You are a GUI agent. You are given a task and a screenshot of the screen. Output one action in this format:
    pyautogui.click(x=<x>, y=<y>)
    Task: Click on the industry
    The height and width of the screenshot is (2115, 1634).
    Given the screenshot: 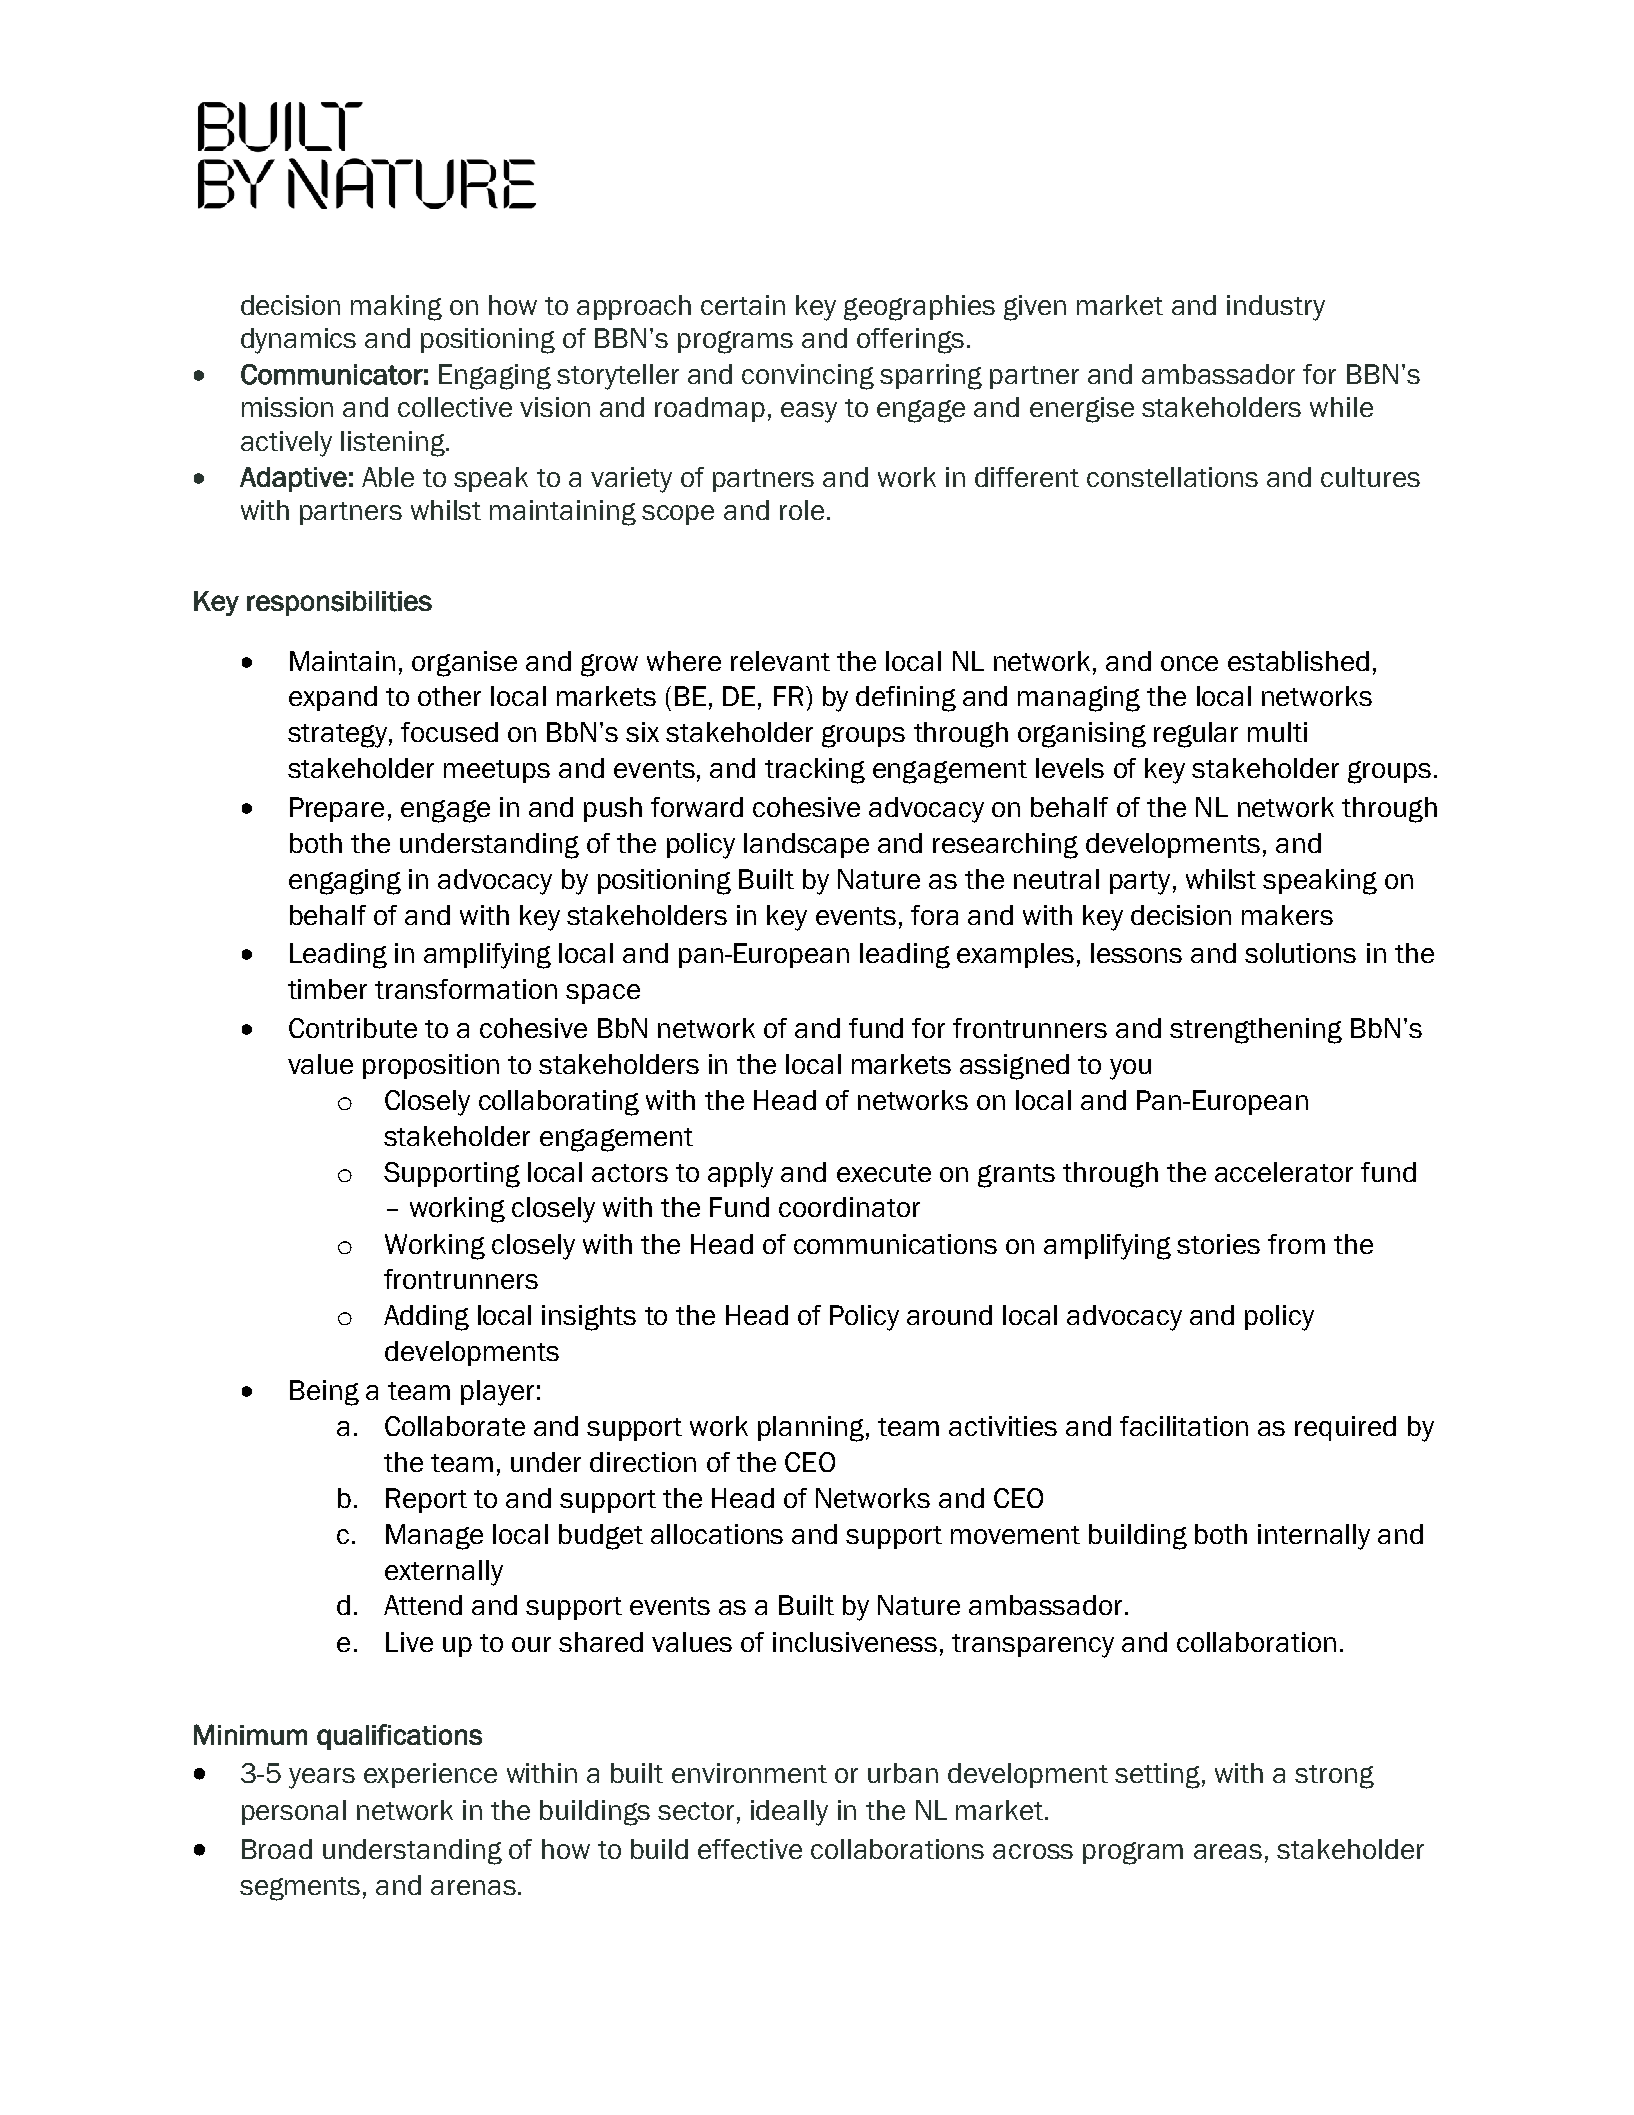 What is the action you would take?
    pyautogui.click(x=1276, y=308)
